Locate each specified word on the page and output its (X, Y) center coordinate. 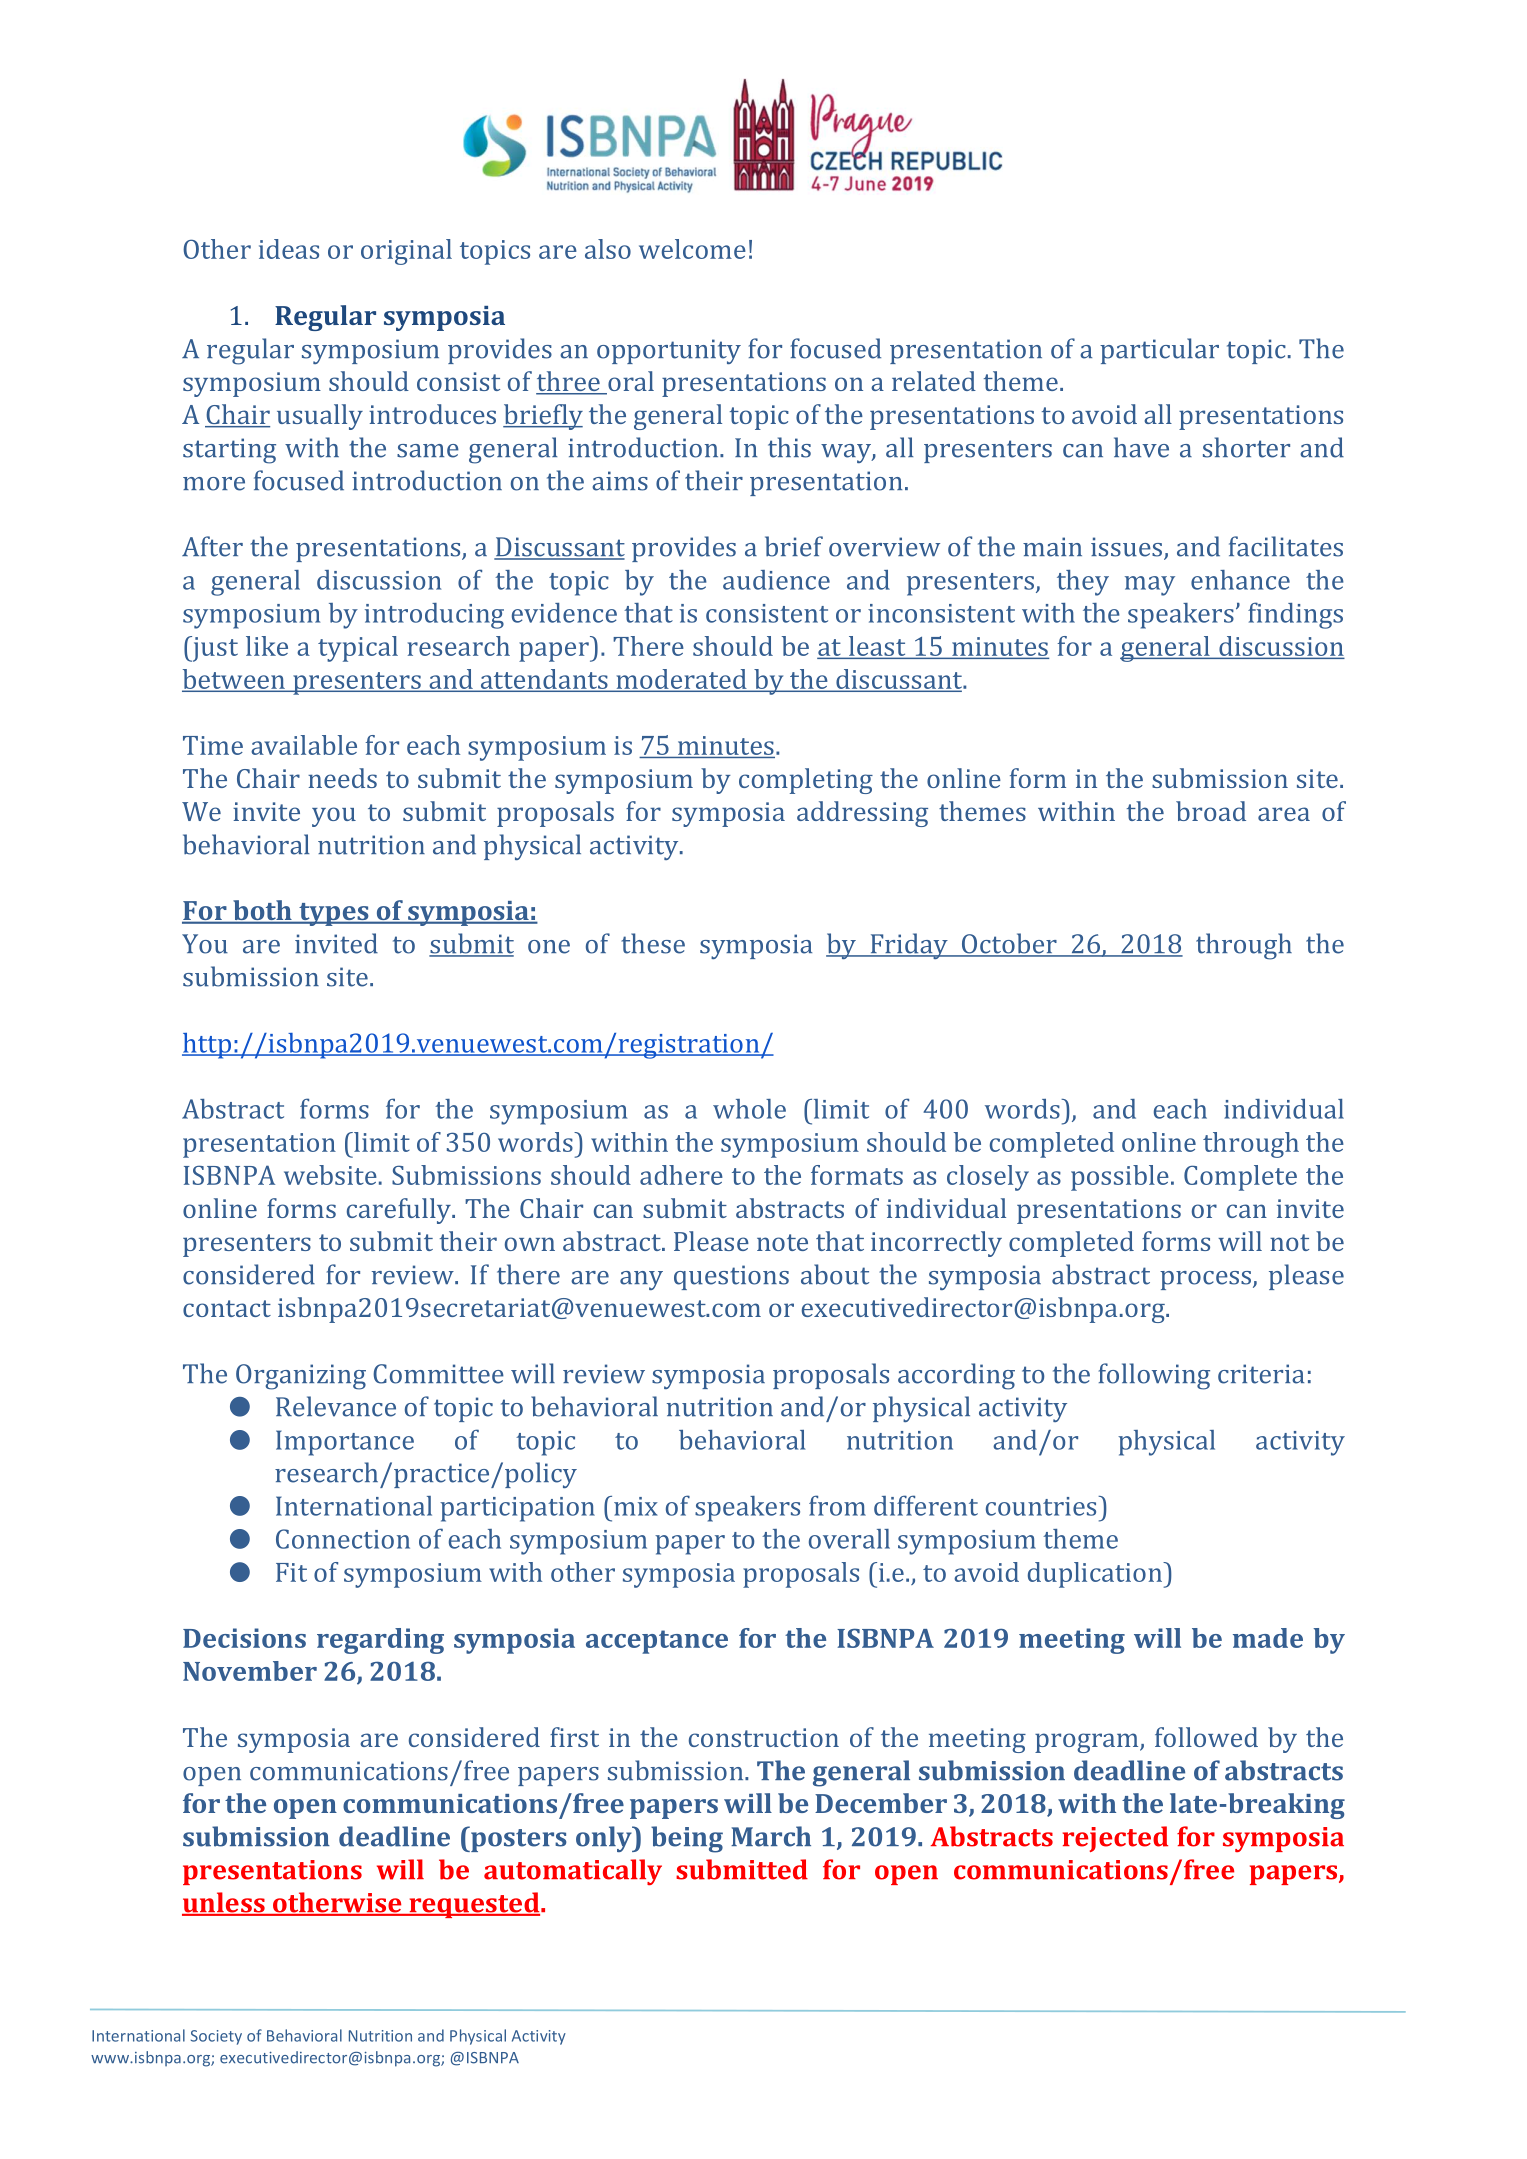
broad (1211, 811)
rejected (1115, 1839)
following (1154, 1376)
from (837, 1505)
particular (1159, 351)
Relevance (336, 1406)
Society (216, 2037)
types (334, 914)
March (771, 1836)
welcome (692, 249)
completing (806, 781)
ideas (289, 249)
